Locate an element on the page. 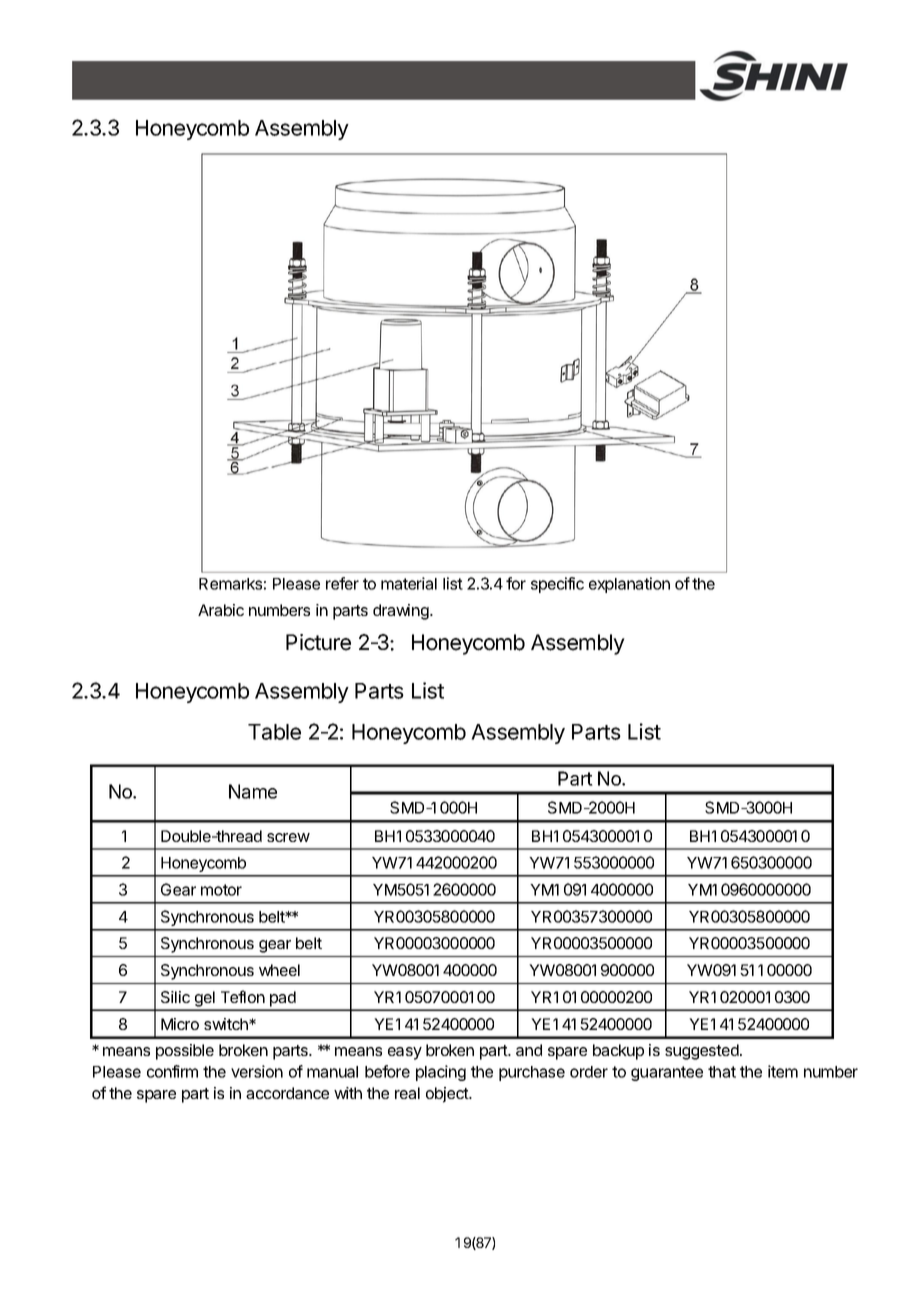 The image size is (924, 1307). placing is located at coordinates (441, 1073).
